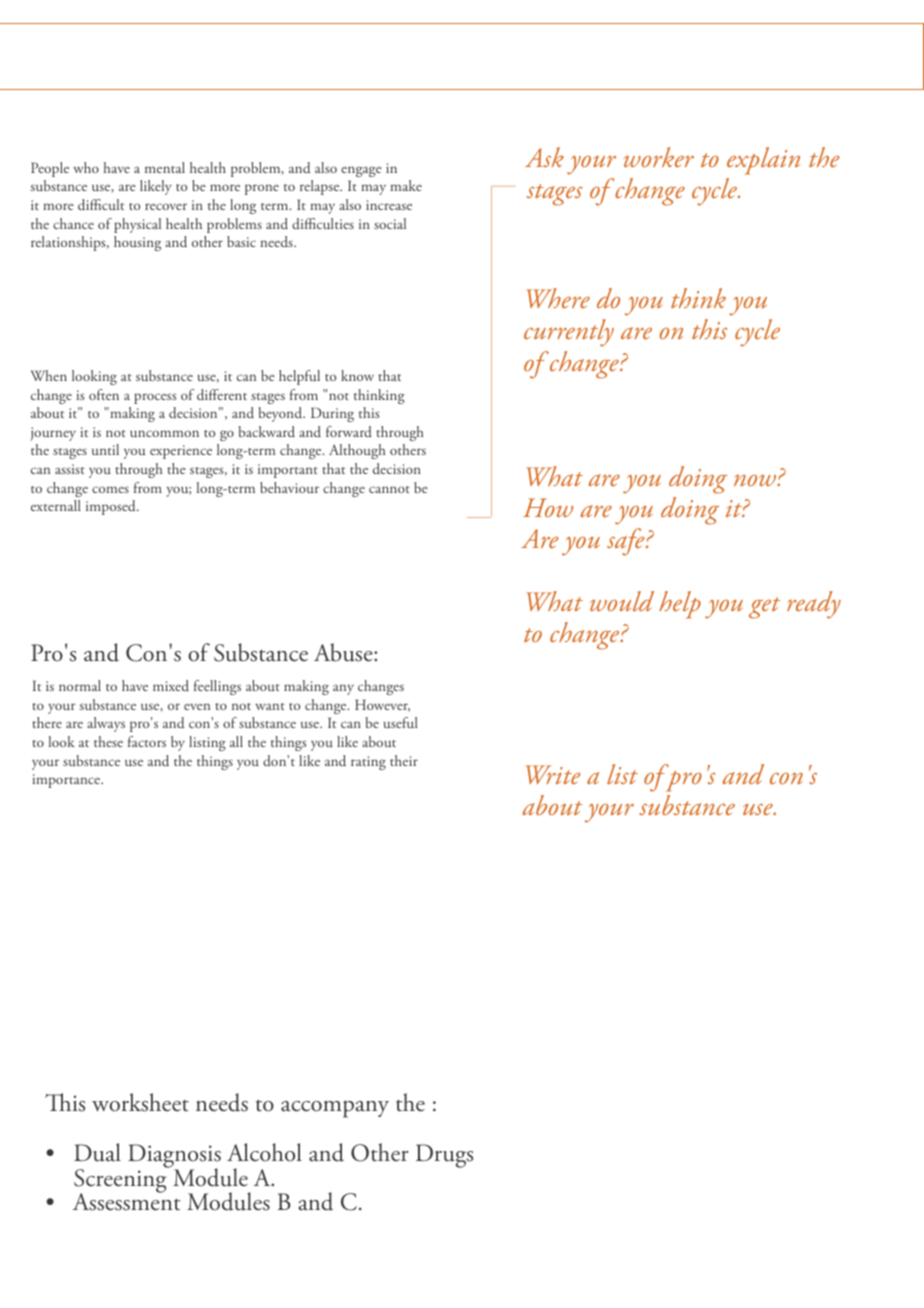 This screenshot has height=1308, width=924. What do you see at coordinates (406, 185) in the screenshot?
I see `make` at bounding box center [406, 185].
